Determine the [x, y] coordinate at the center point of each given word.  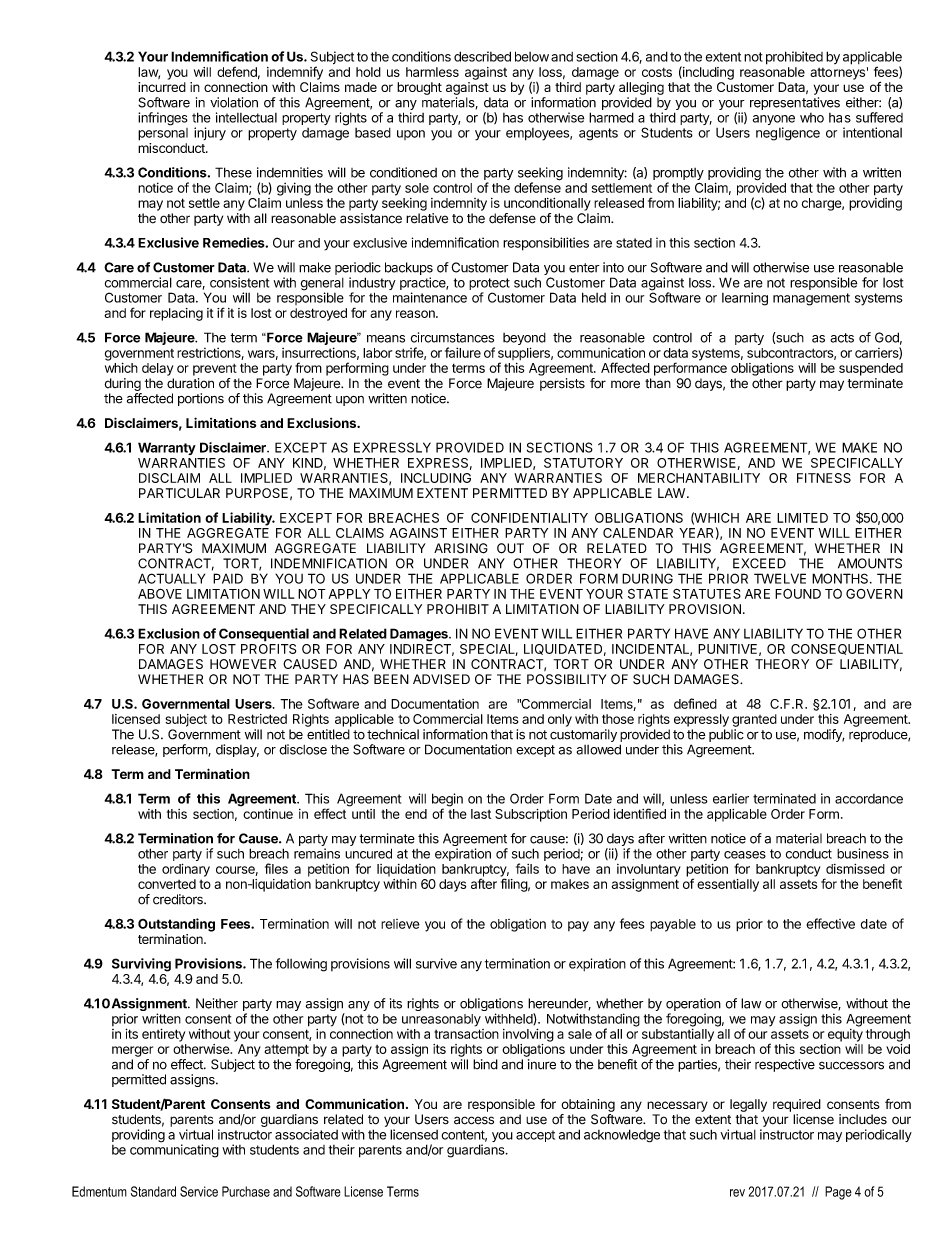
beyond [524, 340]
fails [527, 868]
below [532, 56]
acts [842, 338]
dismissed [855, 869]
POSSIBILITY [566, 679]
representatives [795, 103]
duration [190, 383]
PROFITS [268, 649]
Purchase [246, 1191]
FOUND [798, 594]
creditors [179, 899]
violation [234, 102]
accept [535, 1136]
